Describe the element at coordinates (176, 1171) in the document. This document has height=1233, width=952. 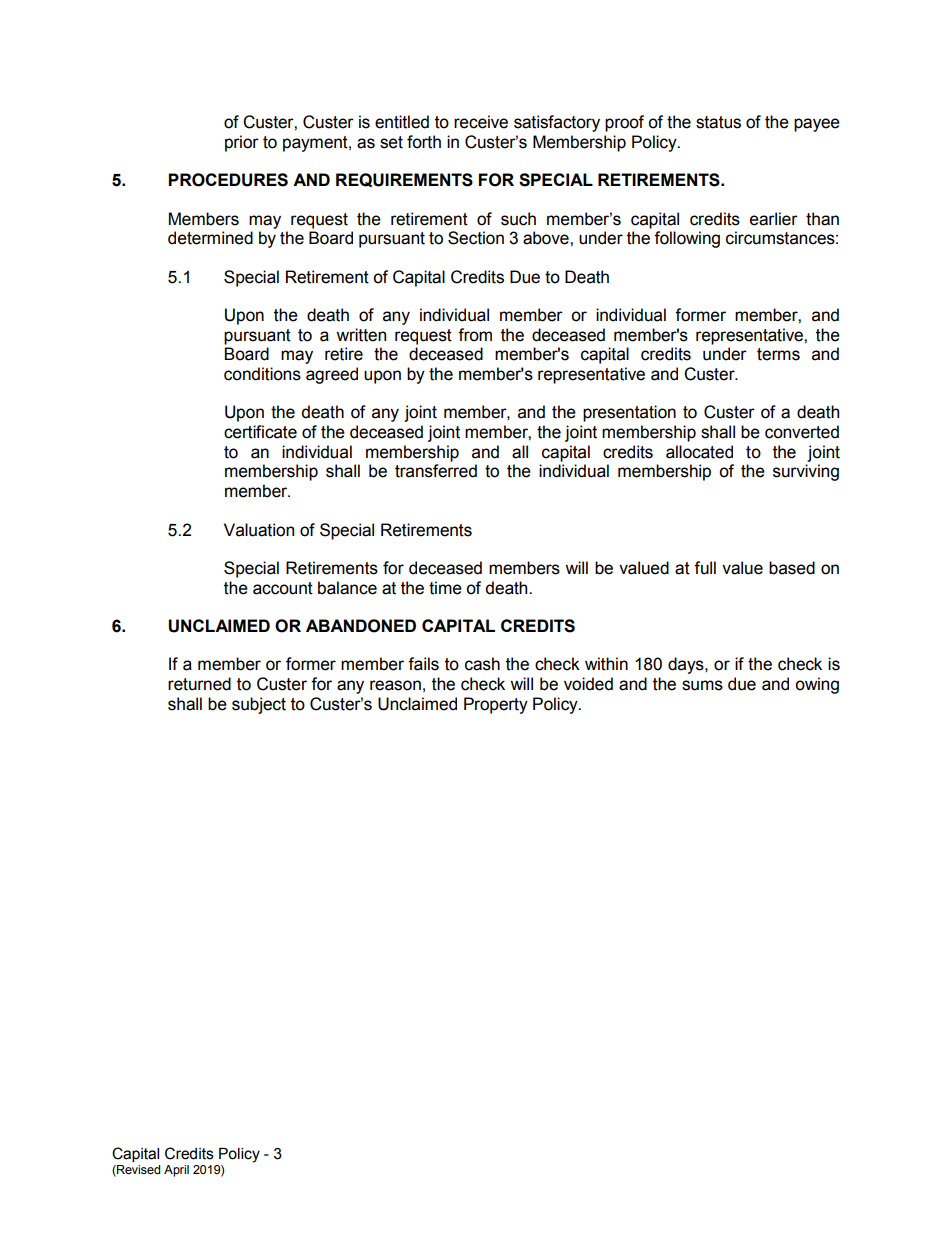
I see `April` at that location.
